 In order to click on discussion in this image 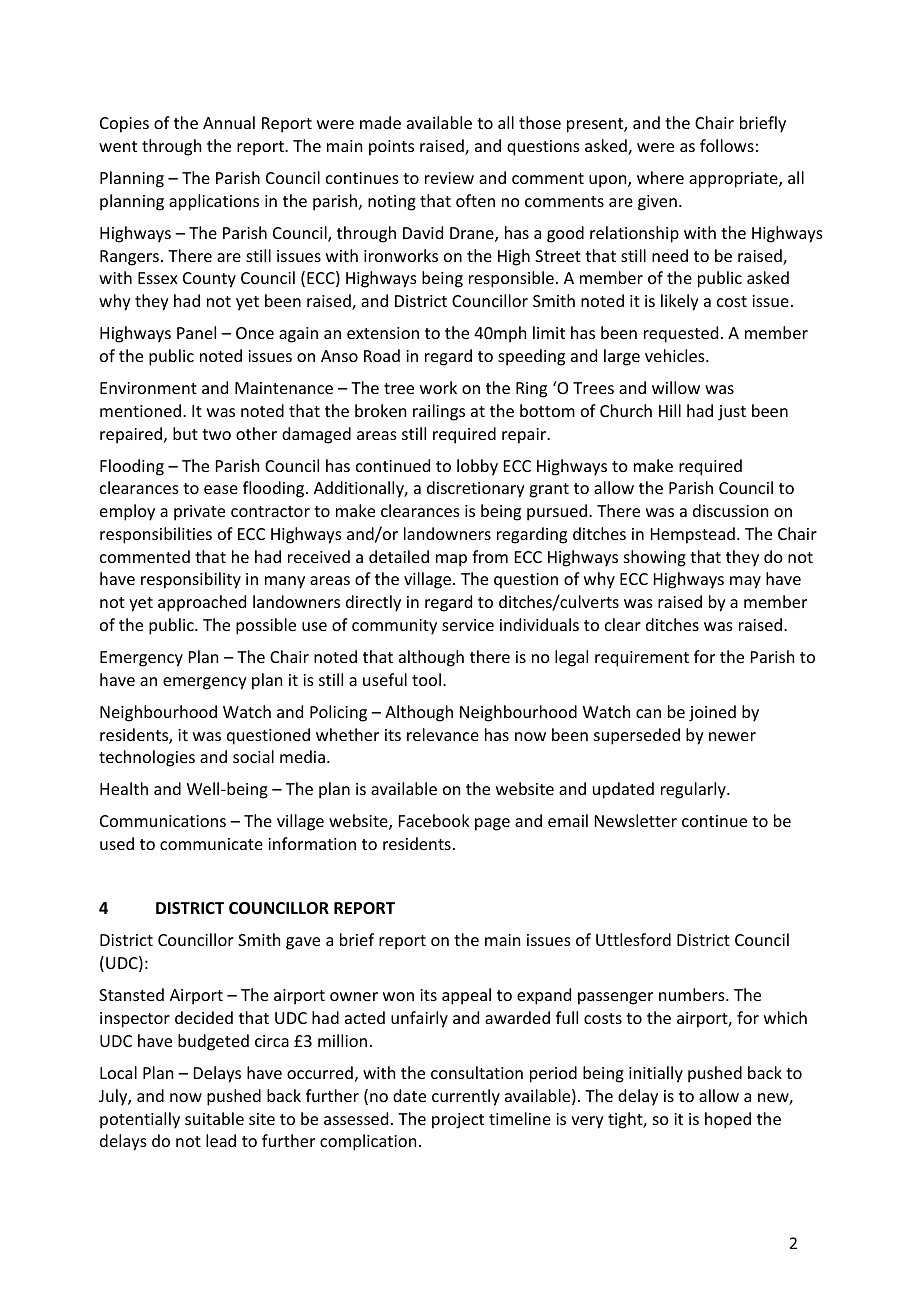, I will do `click(730, 510)`.
